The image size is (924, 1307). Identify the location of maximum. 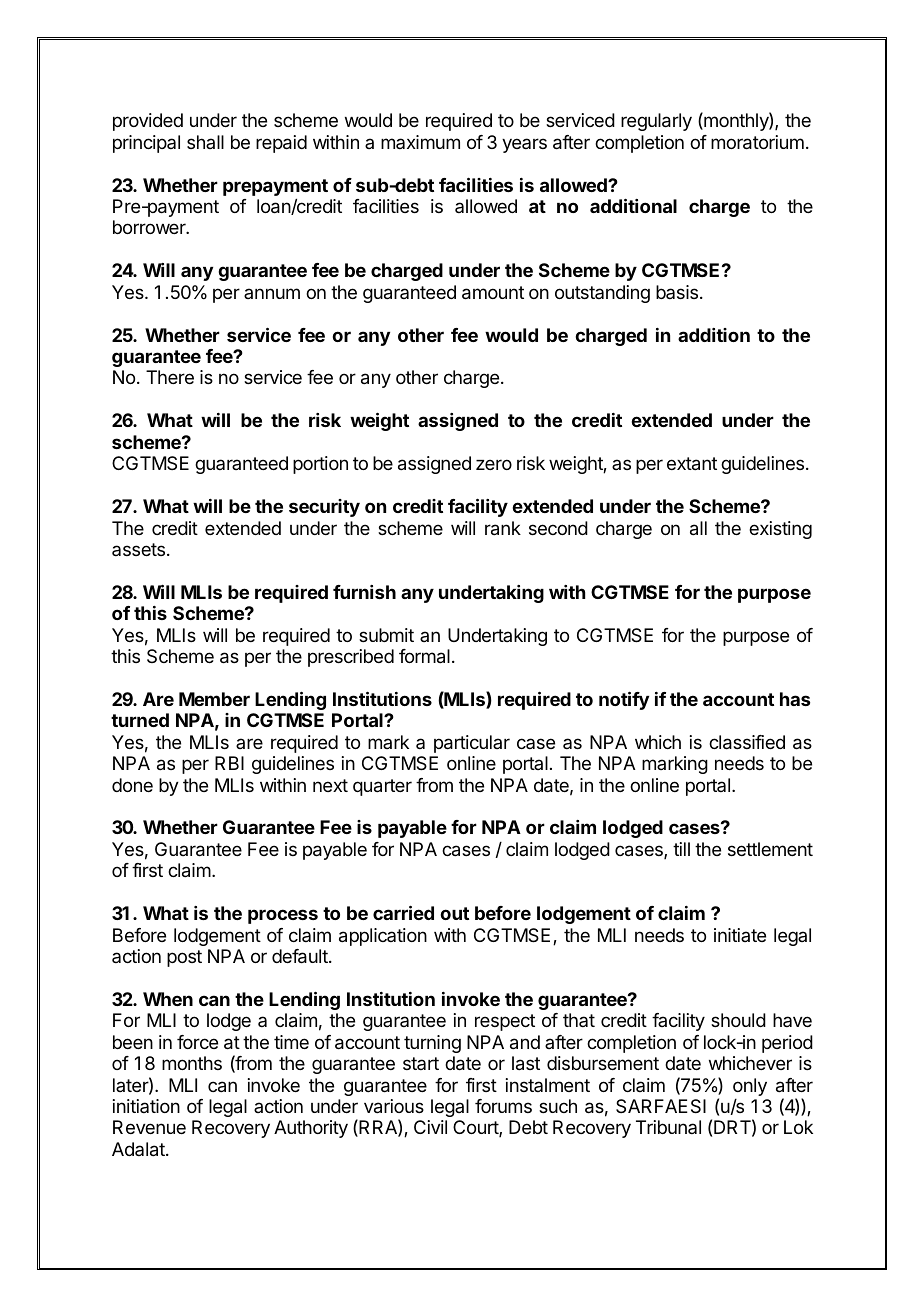
(420, 142).
